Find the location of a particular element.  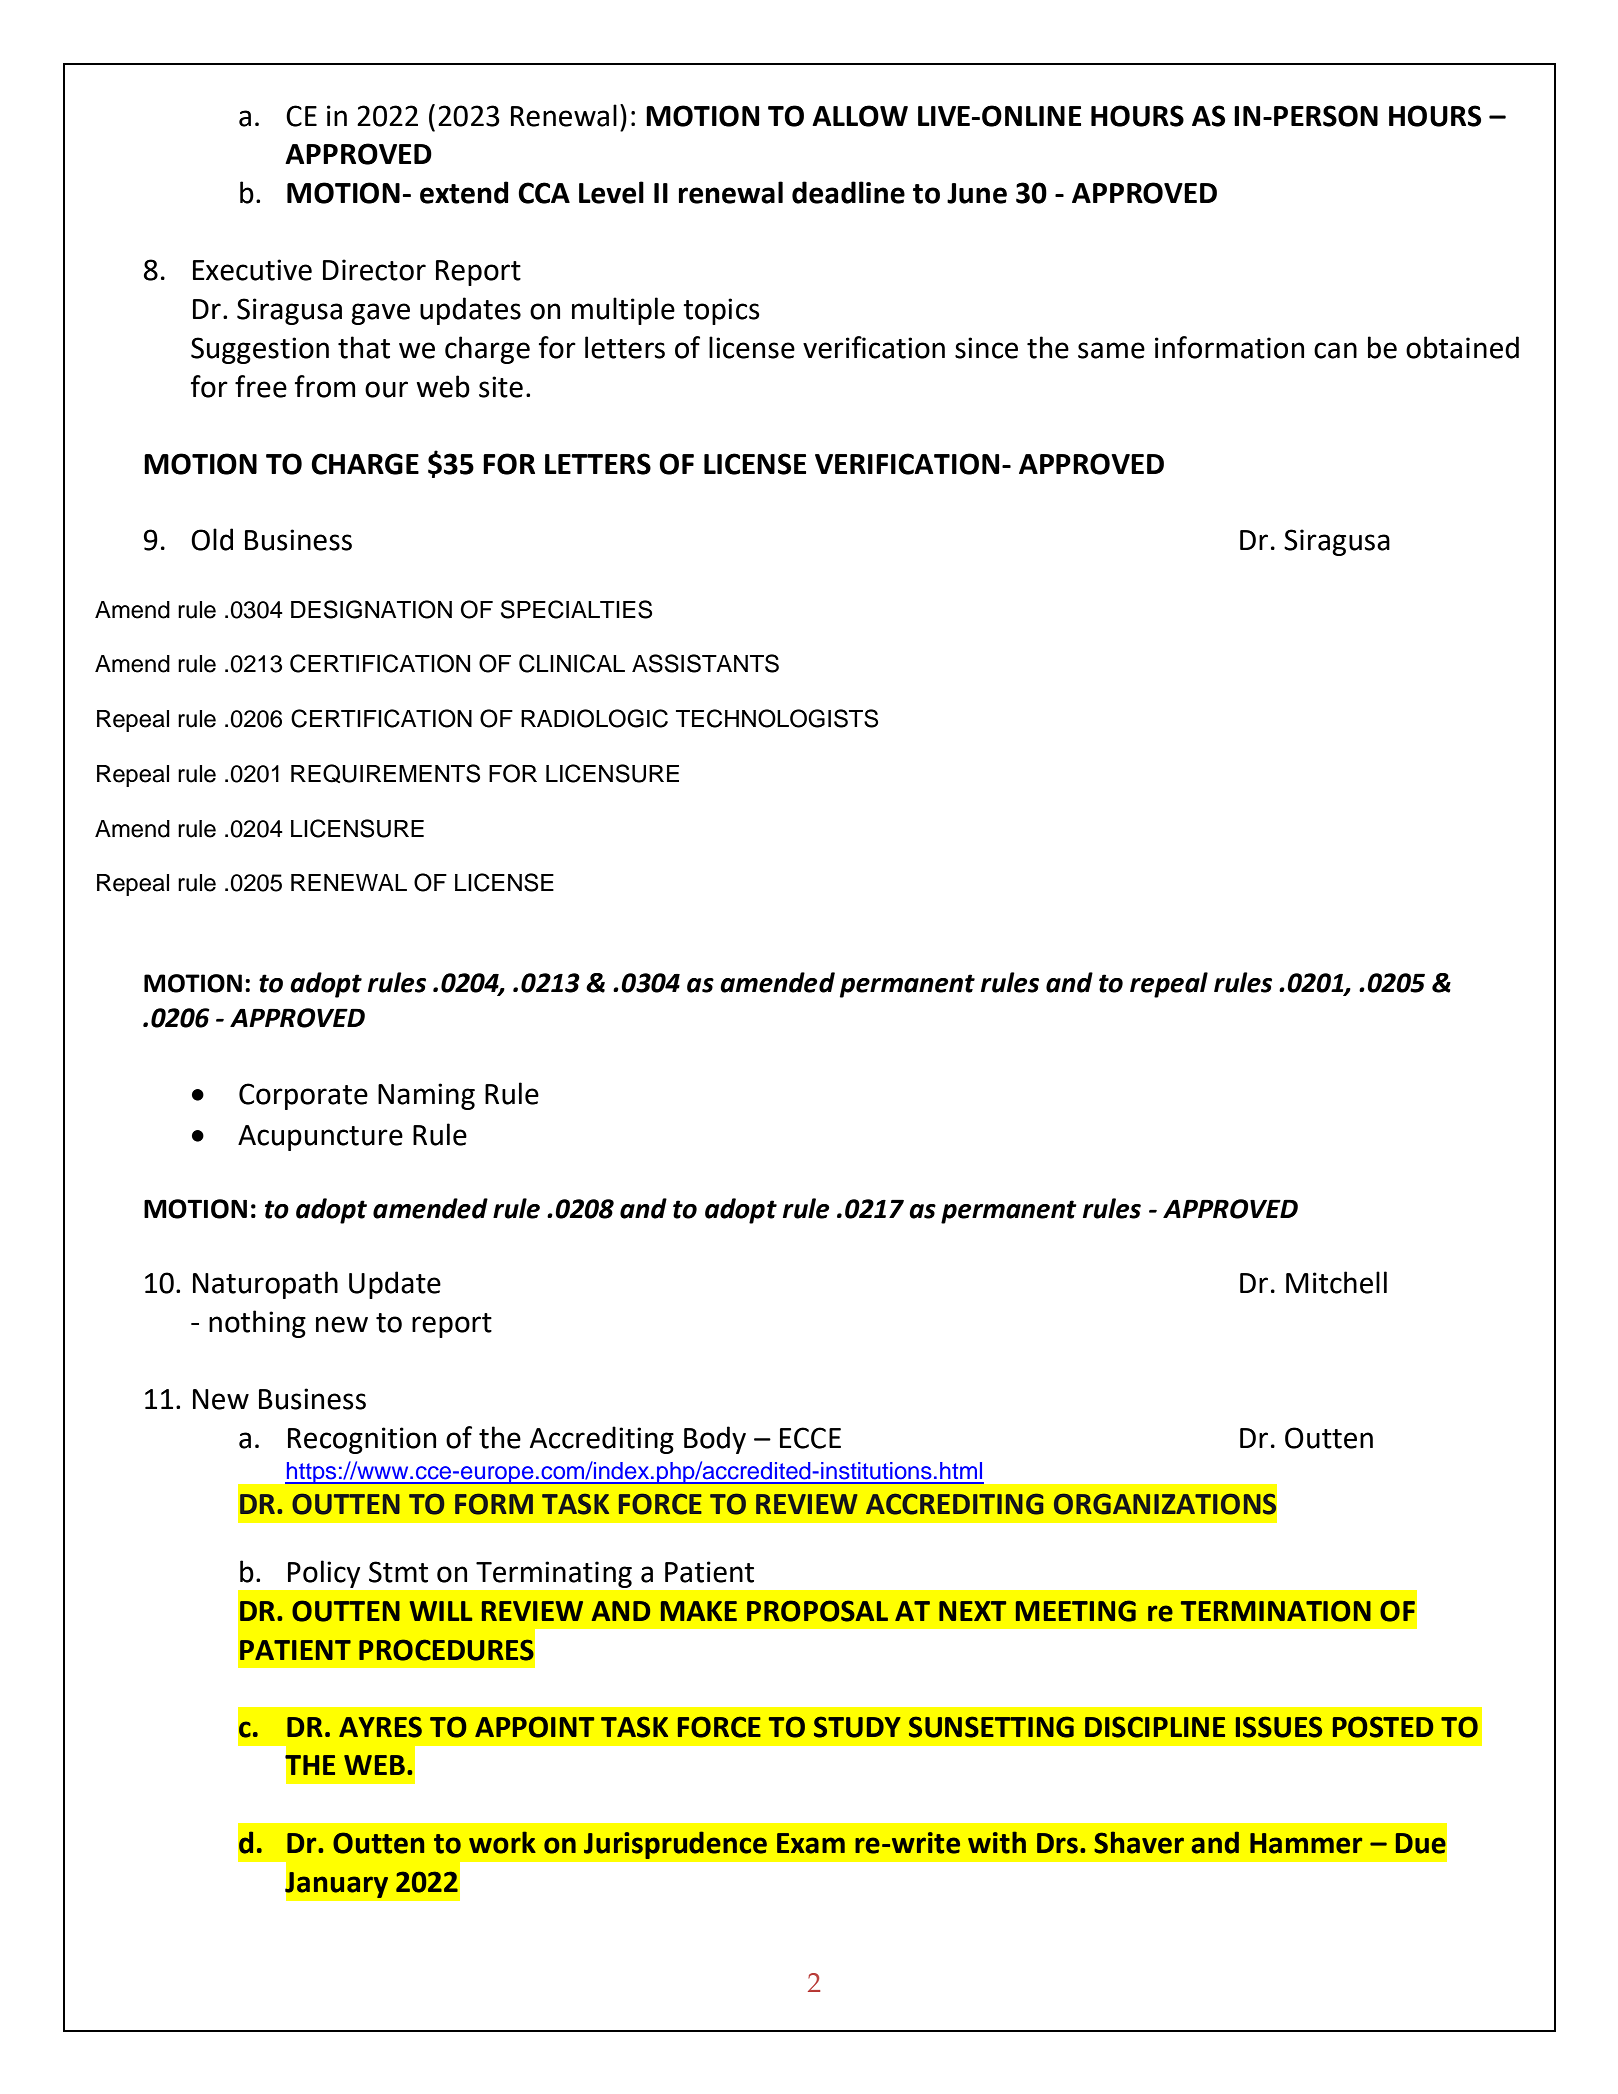

Acupuncture is located at coordinates (320, 1138).
